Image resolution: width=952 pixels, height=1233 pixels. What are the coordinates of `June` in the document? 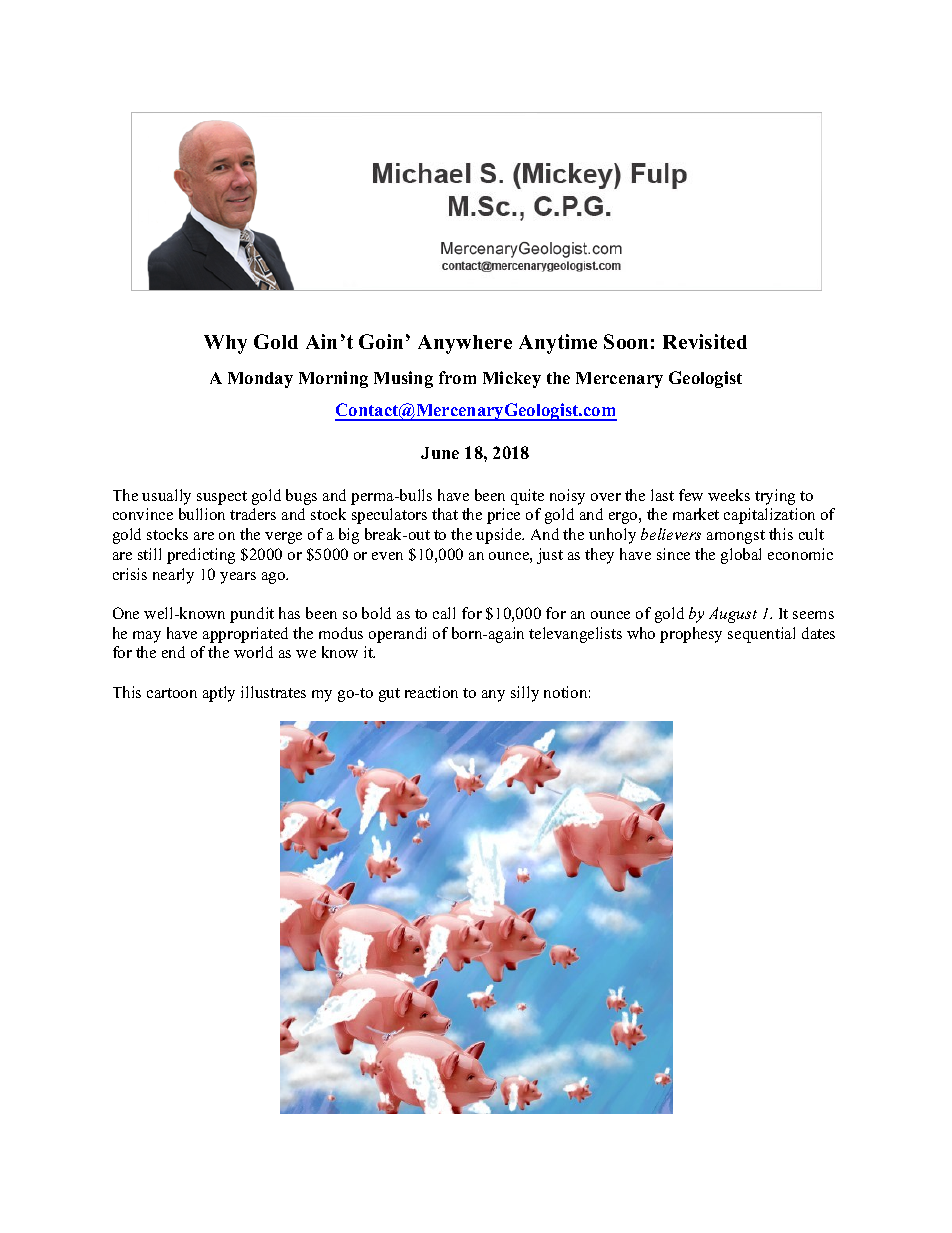 It's located at (440, 453).
